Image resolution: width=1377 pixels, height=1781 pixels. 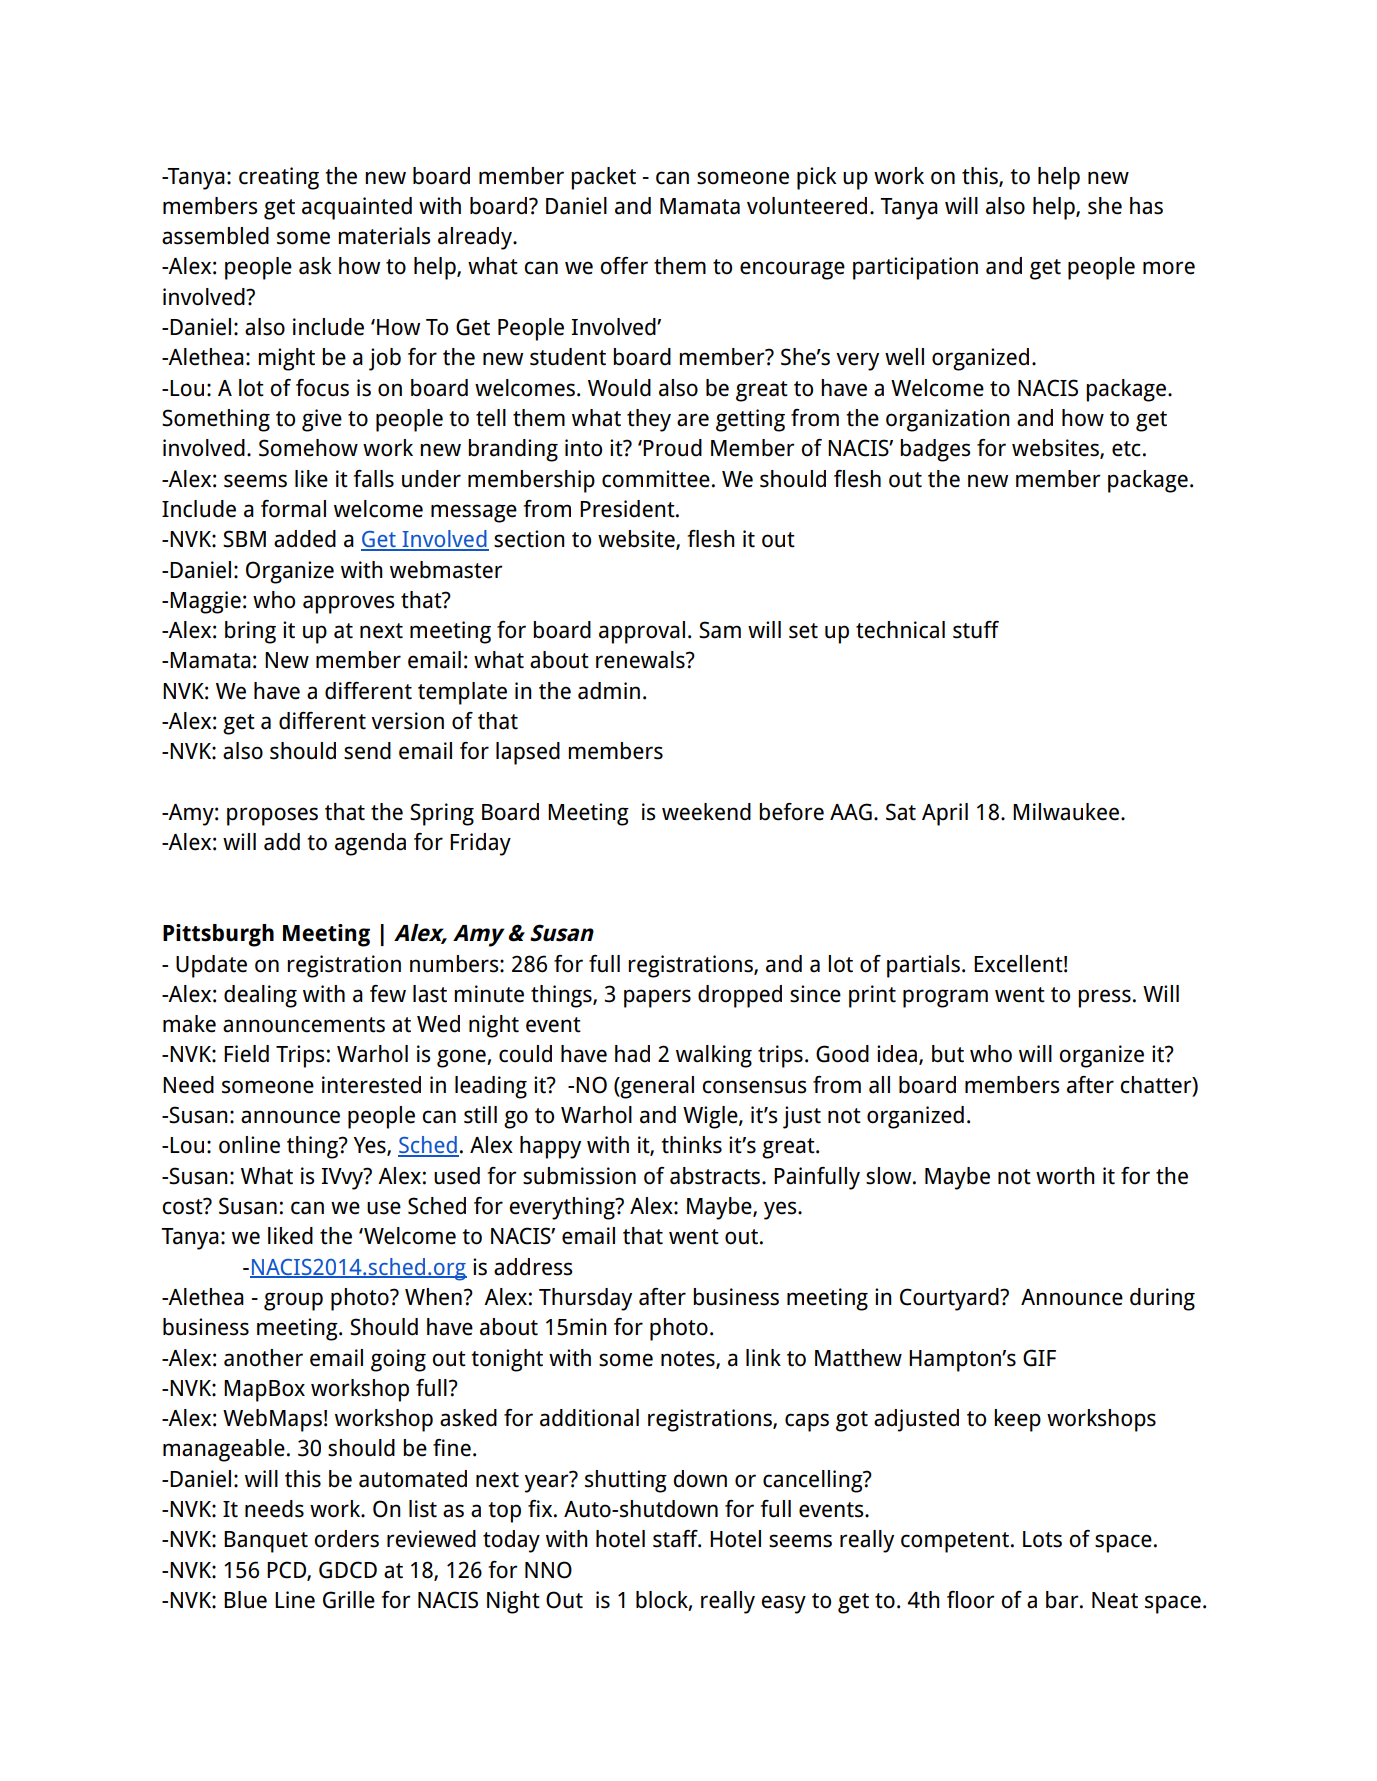 I want to click on worth, so click(x=1065, y=1176).
